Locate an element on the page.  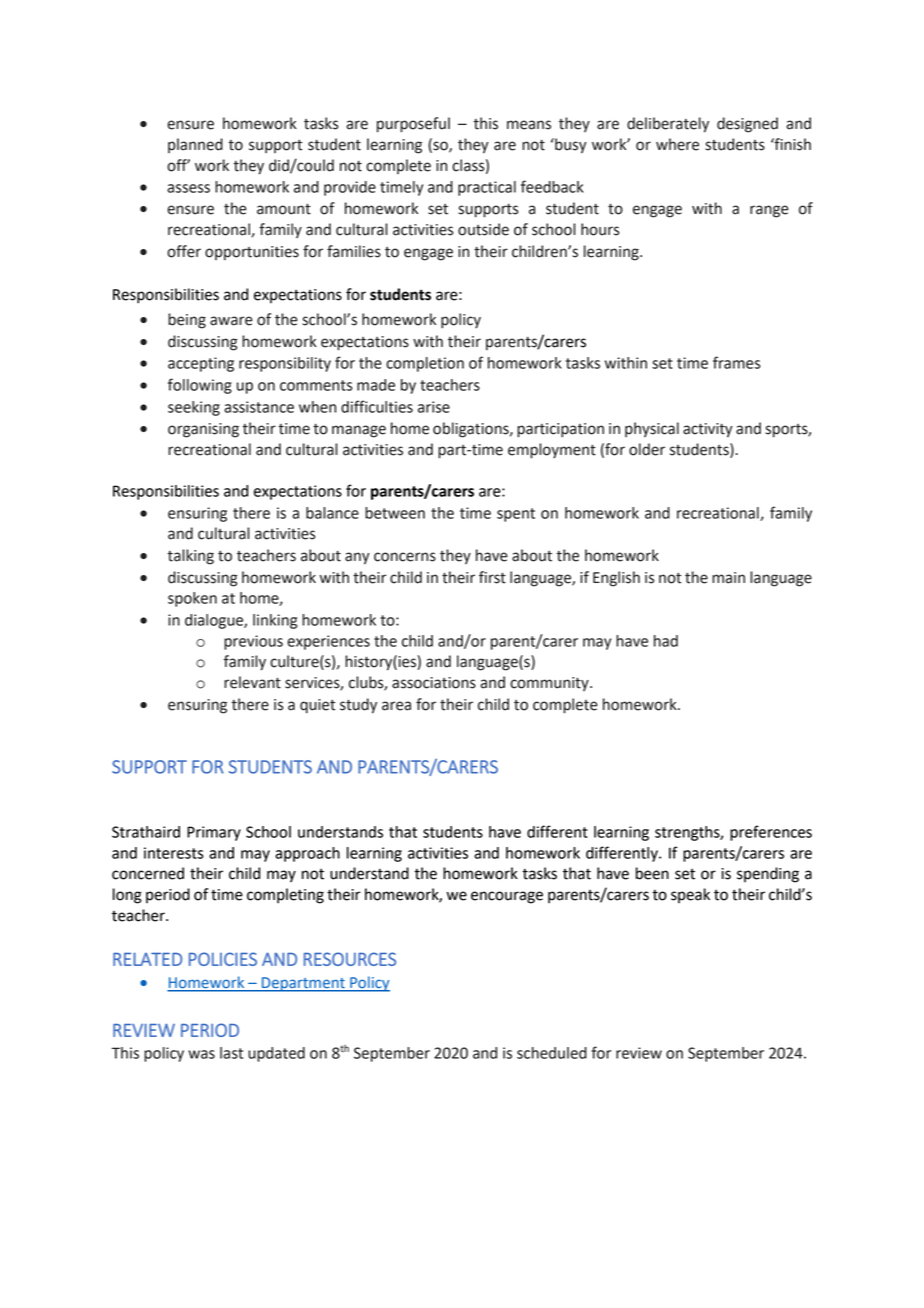
where is located at coordinates (677, 144).
